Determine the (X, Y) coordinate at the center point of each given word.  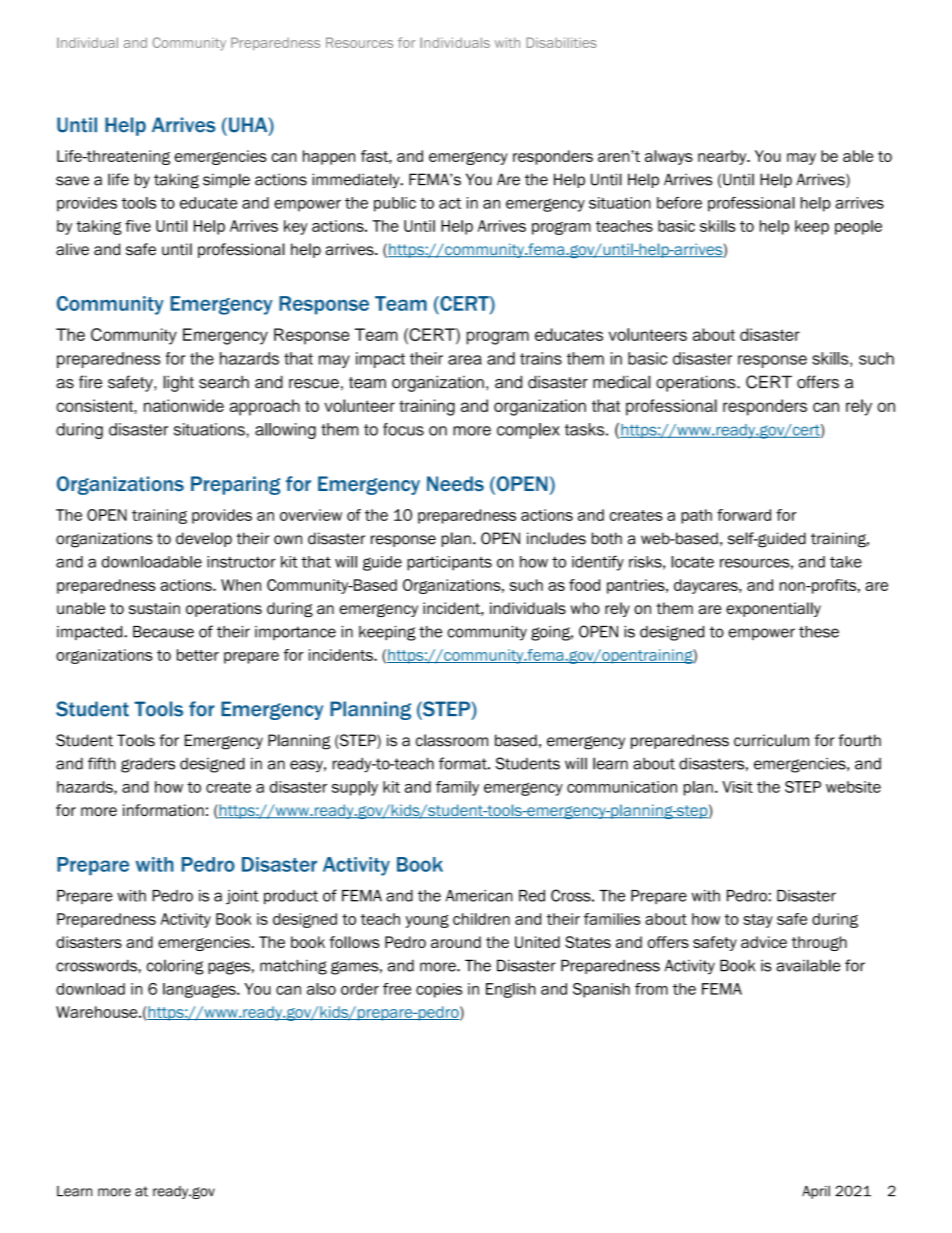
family (457, 788)
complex (528, 431)
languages (200, 990)
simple (226, 180)
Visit (737, 787)
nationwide (184, 405)
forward (744, 515)
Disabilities (561, 42)
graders (148, 765)
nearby (723, 157)
